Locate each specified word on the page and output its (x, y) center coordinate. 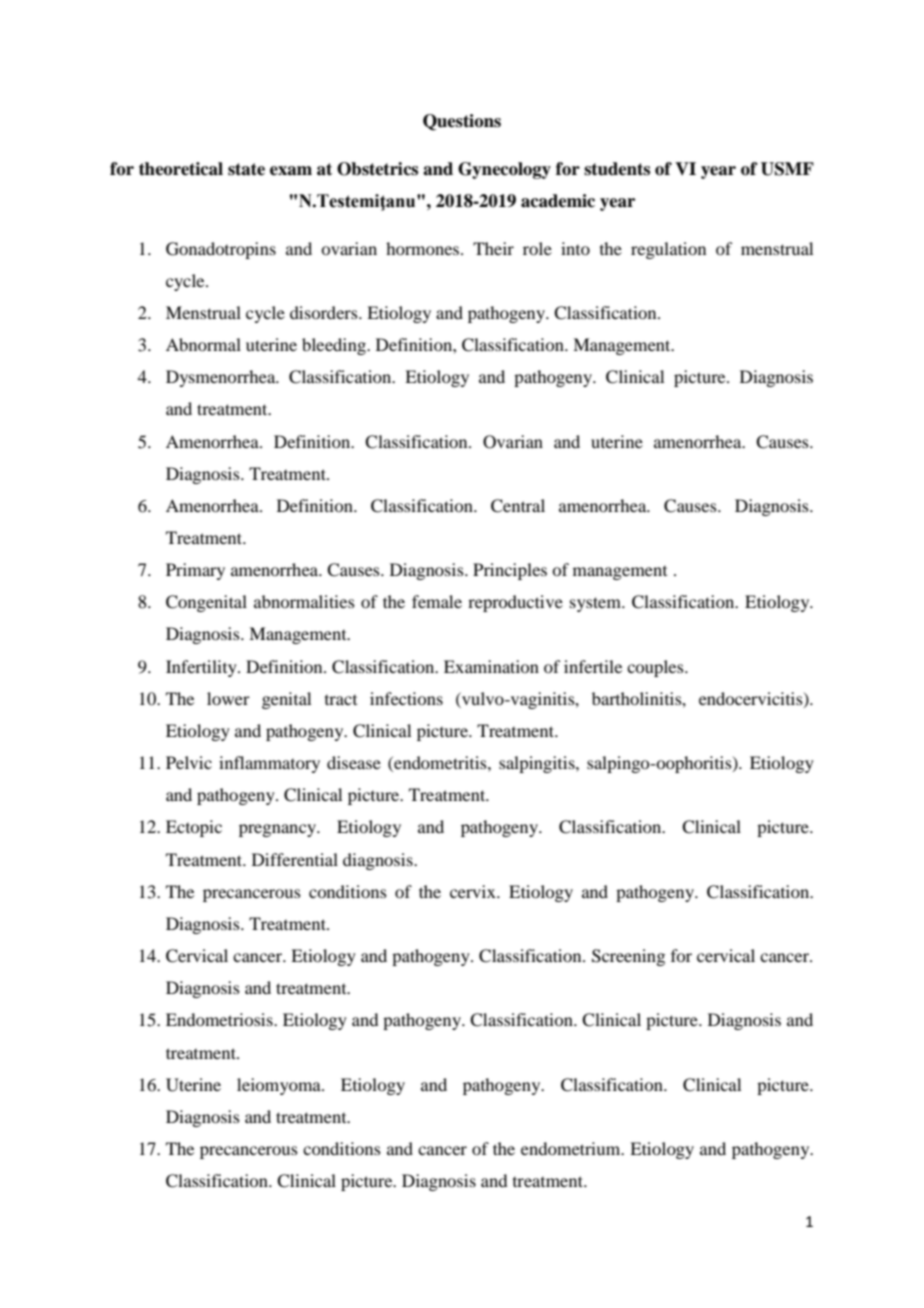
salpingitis (538, 764)
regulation (668, 250)
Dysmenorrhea (222, 378)
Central (518, 506)
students (617, 169)
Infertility (202, 668)
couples (656, 668)
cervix (474, 891)
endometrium (572, 1148)
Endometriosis (220, 1019)
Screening (628, 957)
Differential (295, 859)
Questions (462, 122)
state (246, 169)
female (437, 601)
